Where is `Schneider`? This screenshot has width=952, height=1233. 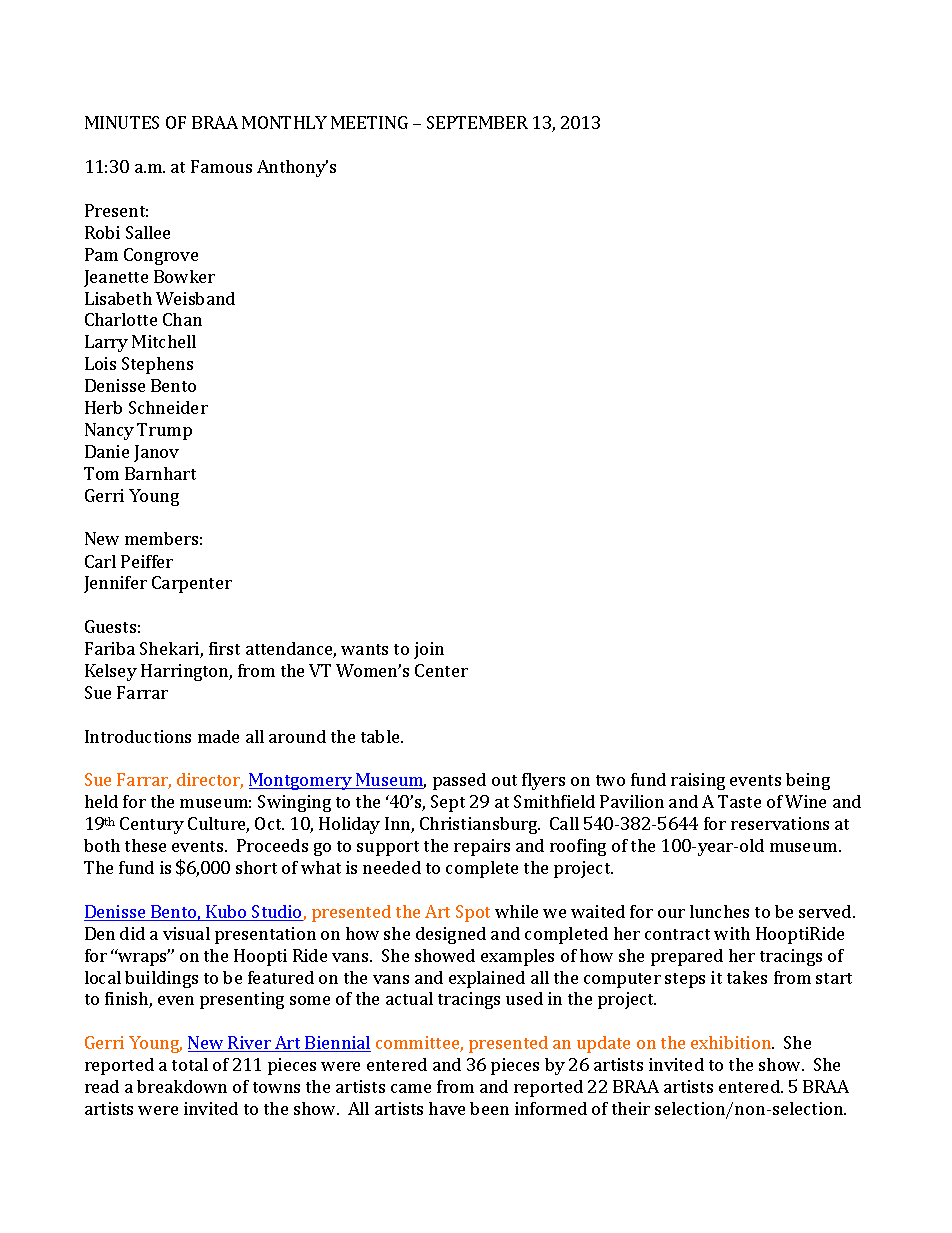 Schneider is located at coordinates (168, 407).
